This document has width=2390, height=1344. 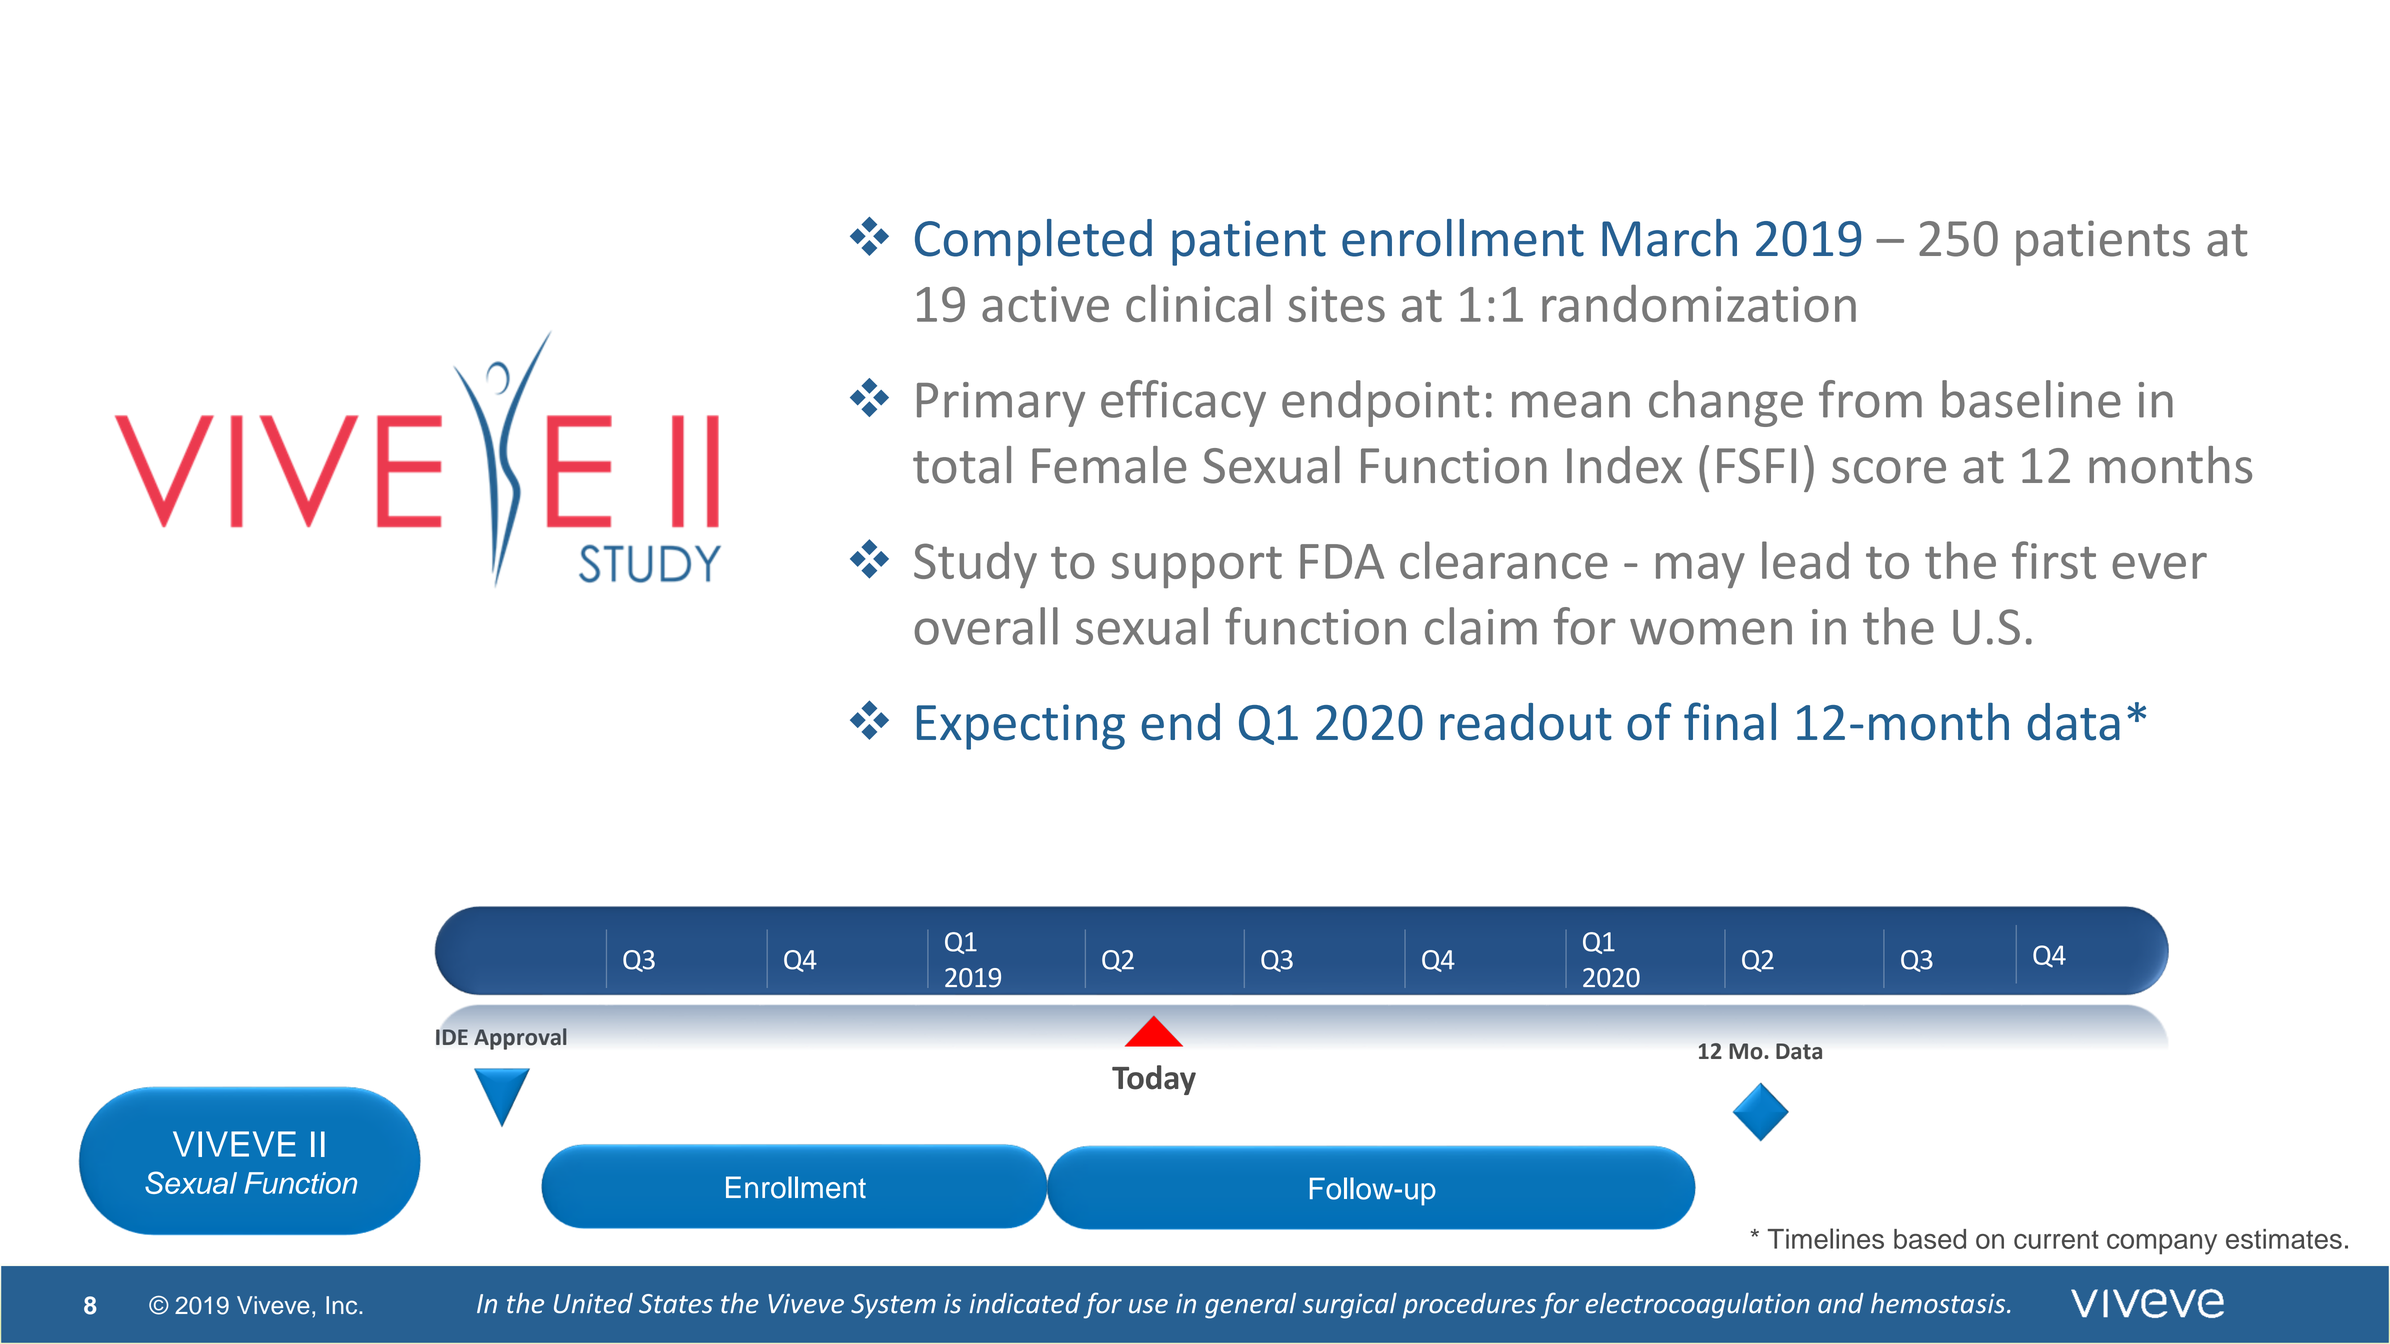 What do you see at coordinates (593, 1303) in the document?
I see `United` at bounding box center [593, 1303].
